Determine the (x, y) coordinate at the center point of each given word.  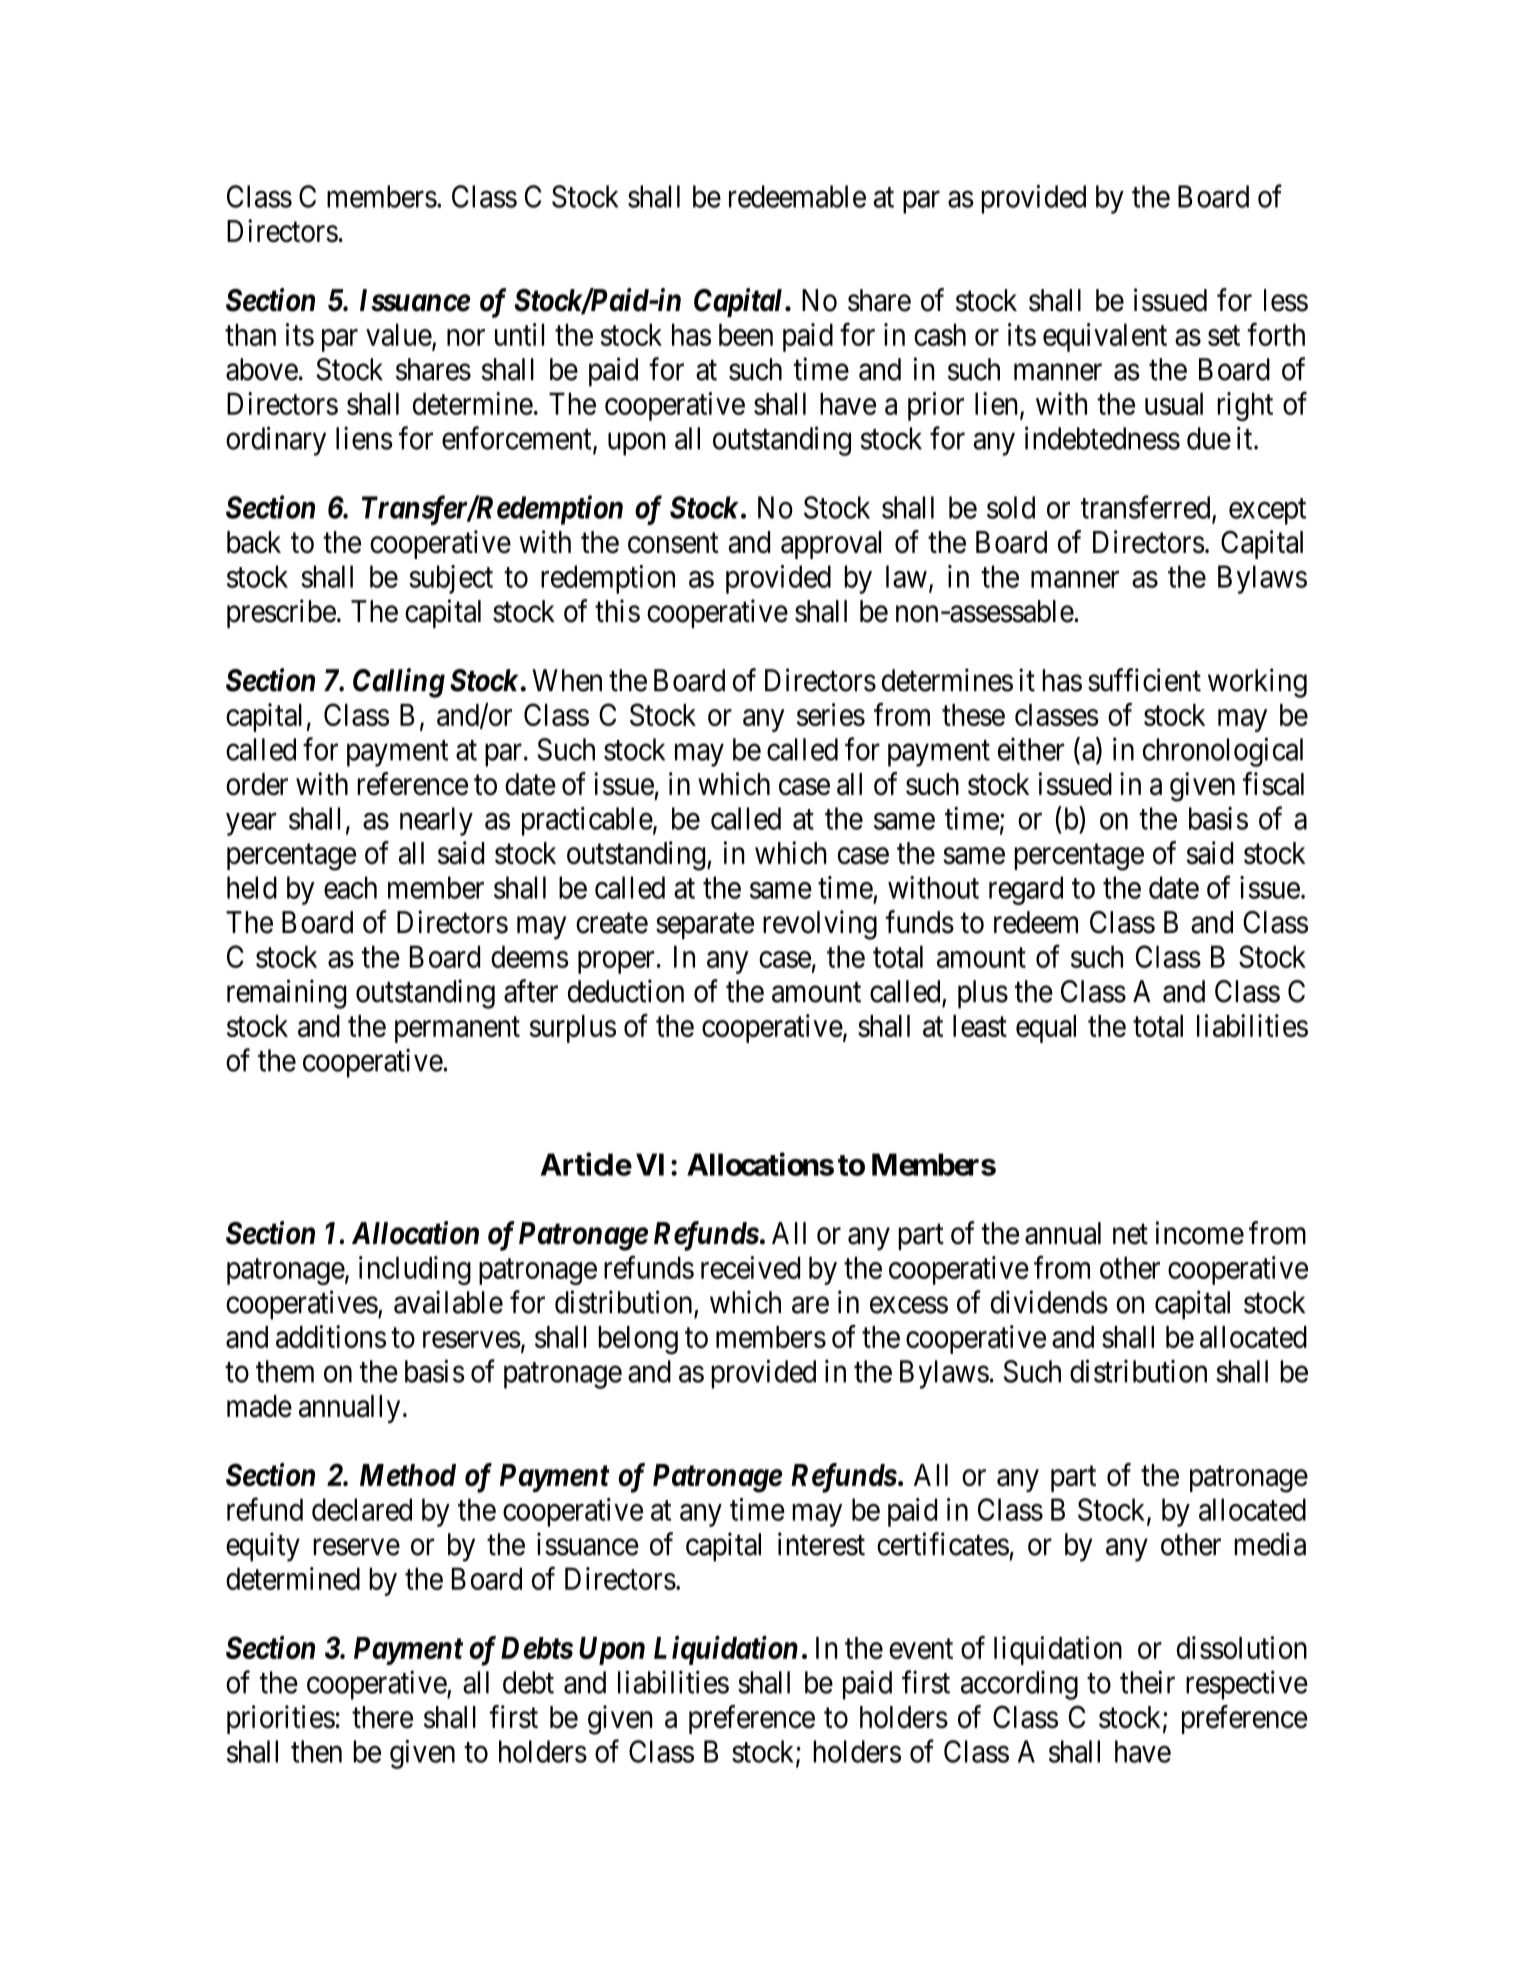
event (921, 1649)
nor (466, 337)
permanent (457, 1030)
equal (1046, 1029)
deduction (626, 991)
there (382, 1717)
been (746, 334)
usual (1174, 403)
